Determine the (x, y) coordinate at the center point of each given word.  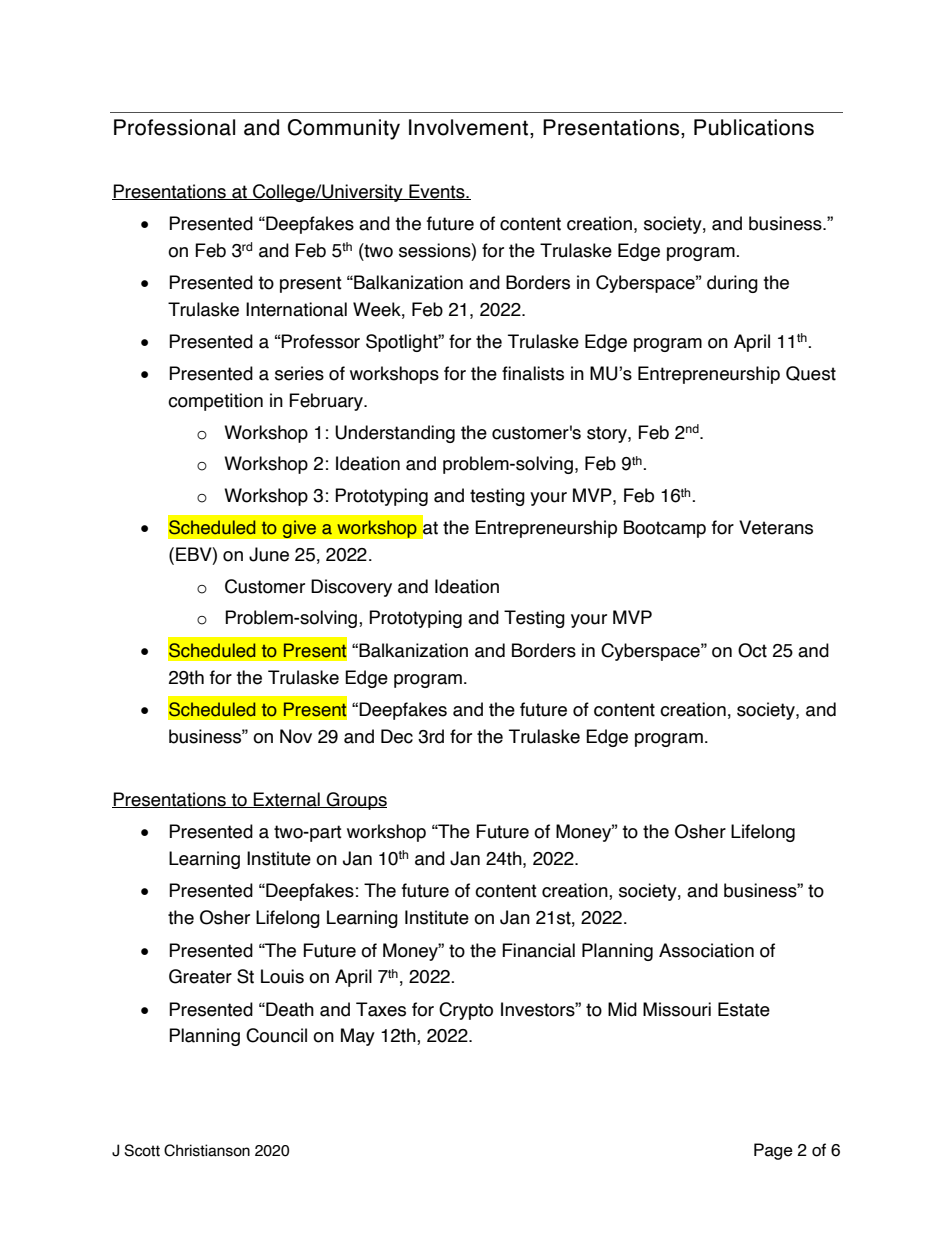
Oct (752, 650)
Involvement (470, 127)
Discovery (351, 588)
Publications (754, 127)
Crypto (466, 1011)
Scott (142, 1150)
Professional (174, 127)
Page (773, 1151)
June (269, 554)
